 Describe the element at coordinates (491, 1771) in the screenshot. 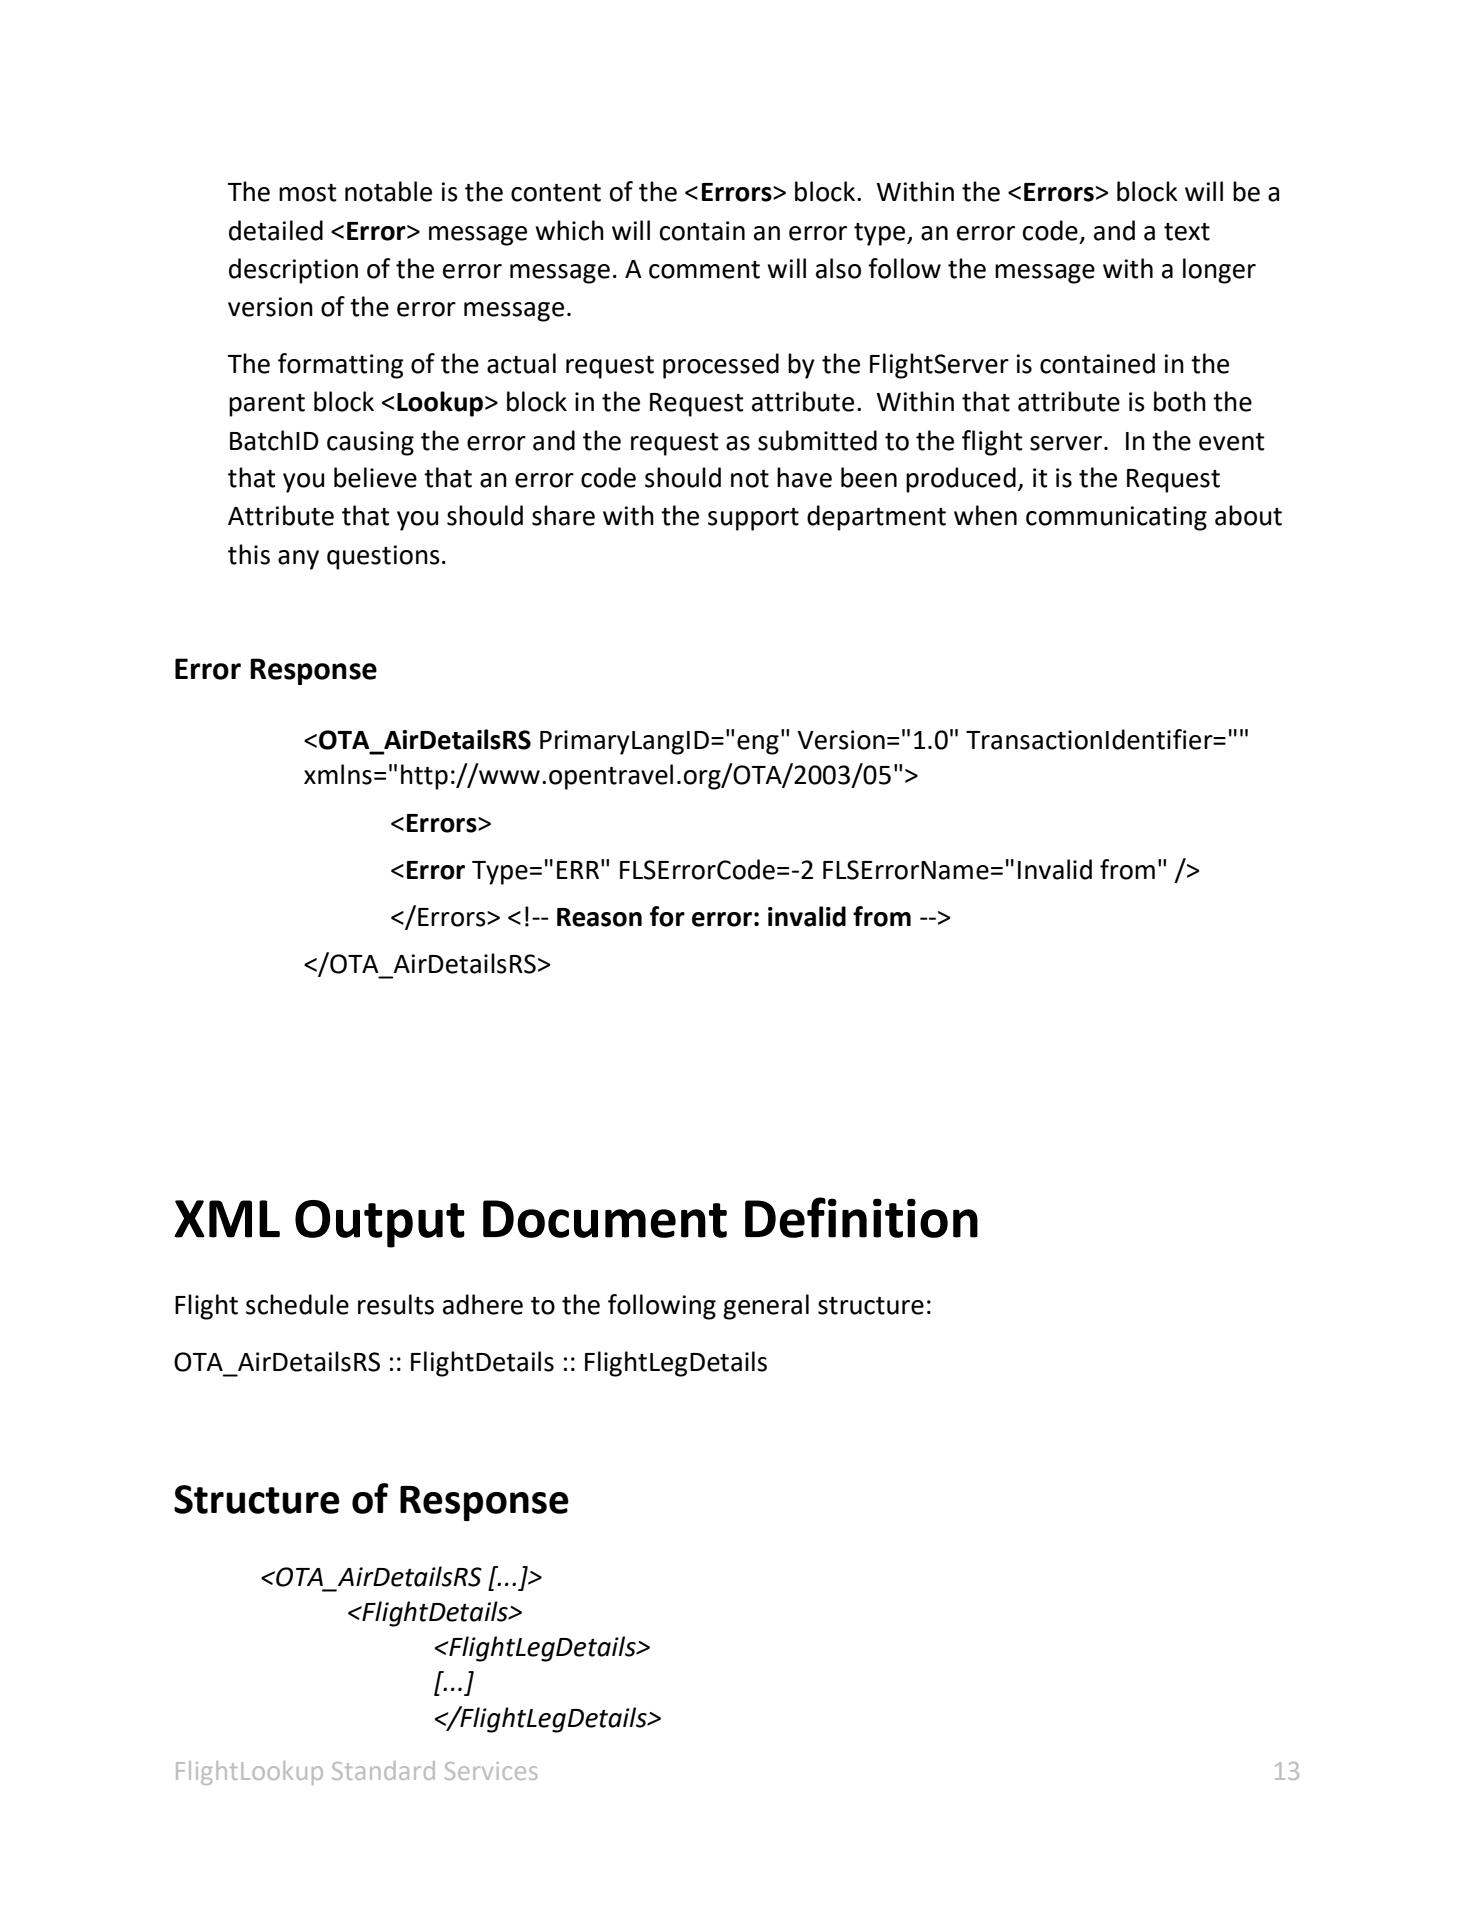

I see `Services` at that location.
